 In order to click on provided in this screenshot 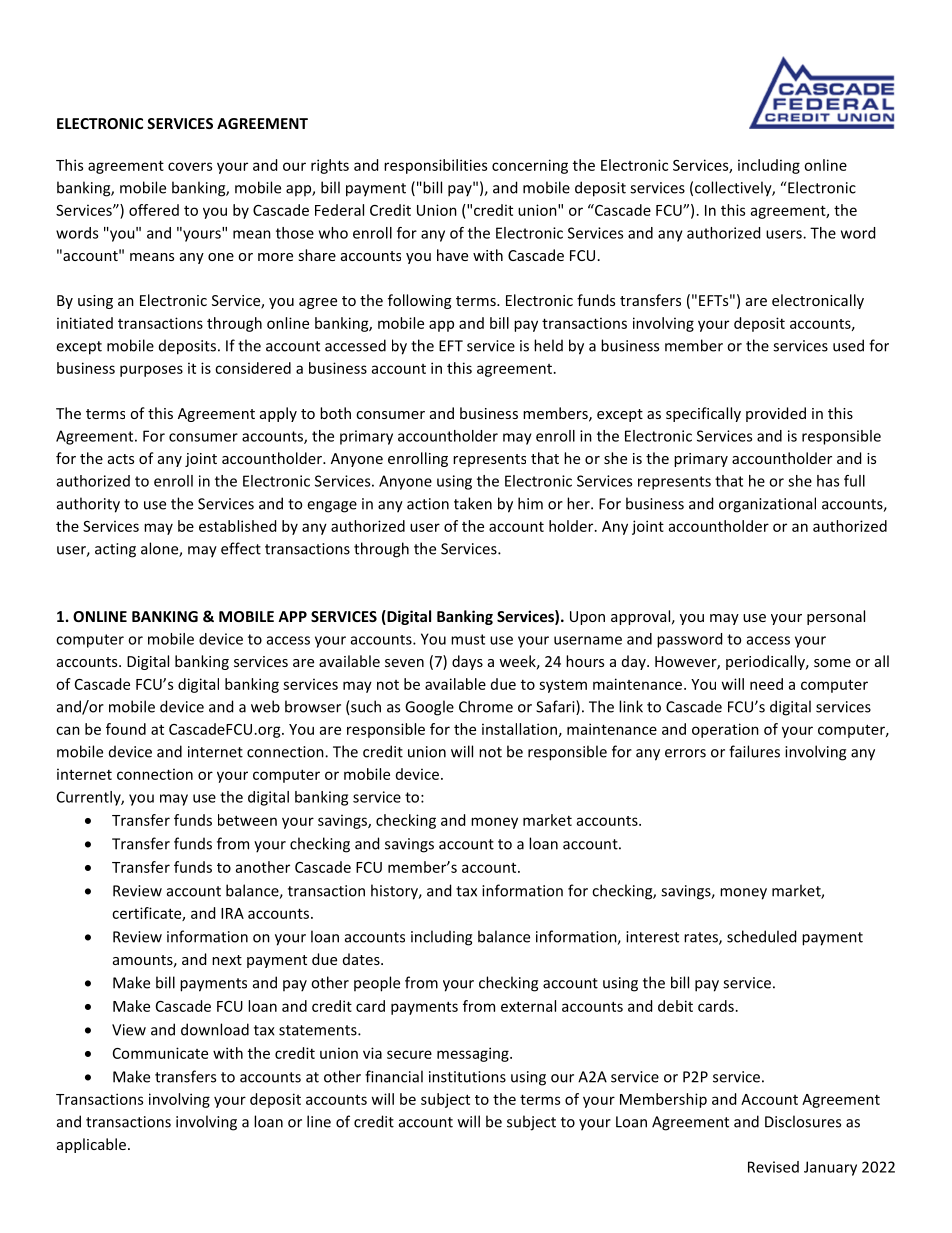, I will do `click(776, 414)`.
